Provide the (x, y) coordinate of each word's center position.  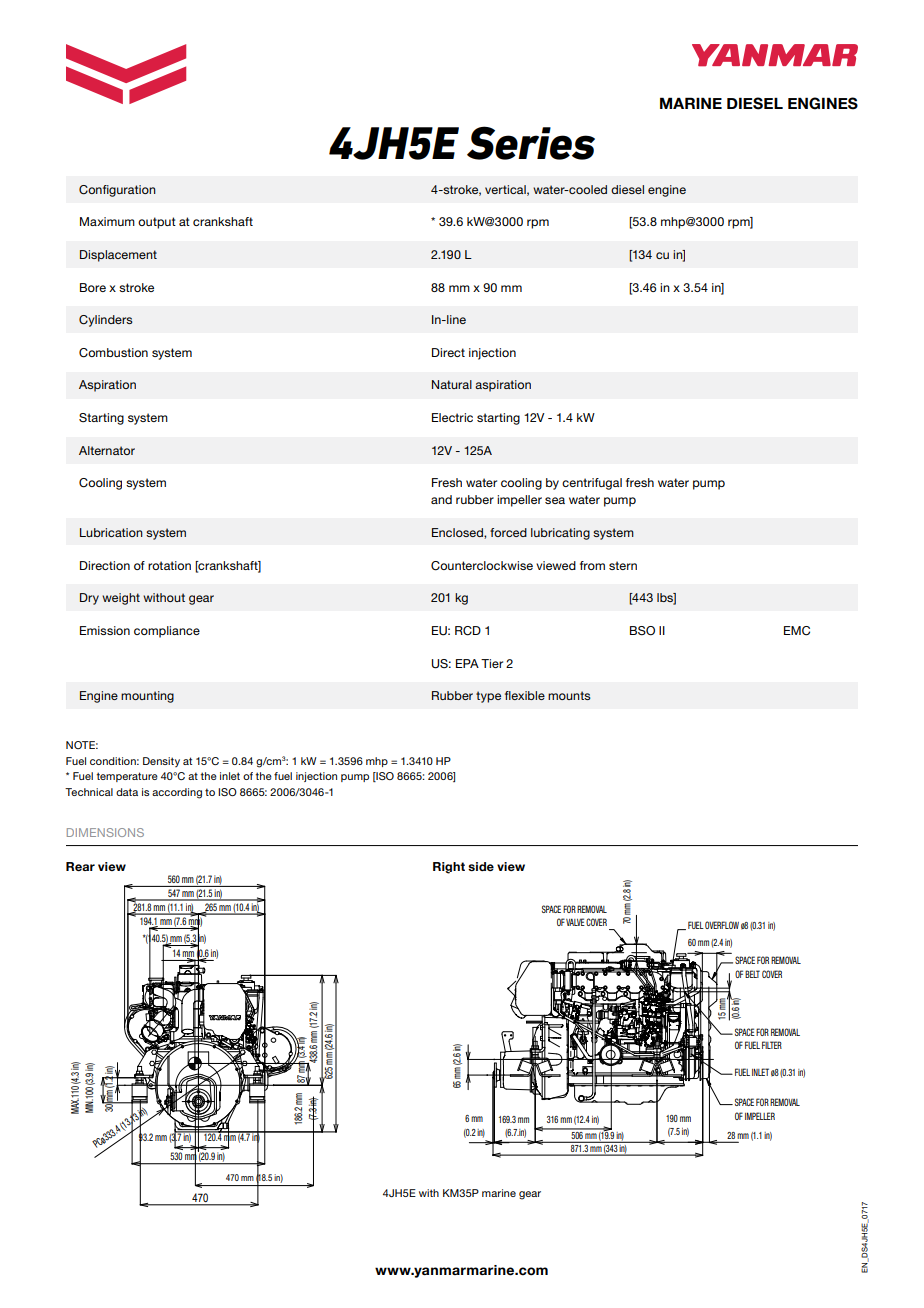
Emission (105, 630)
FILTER (772, 1045)
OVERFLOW (722, 925)
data (127, 792)
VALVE (575, 922)
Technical (89, 792)
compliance (167, 632)
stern (623, 565)
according (177, 793)
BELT (752, 974)
